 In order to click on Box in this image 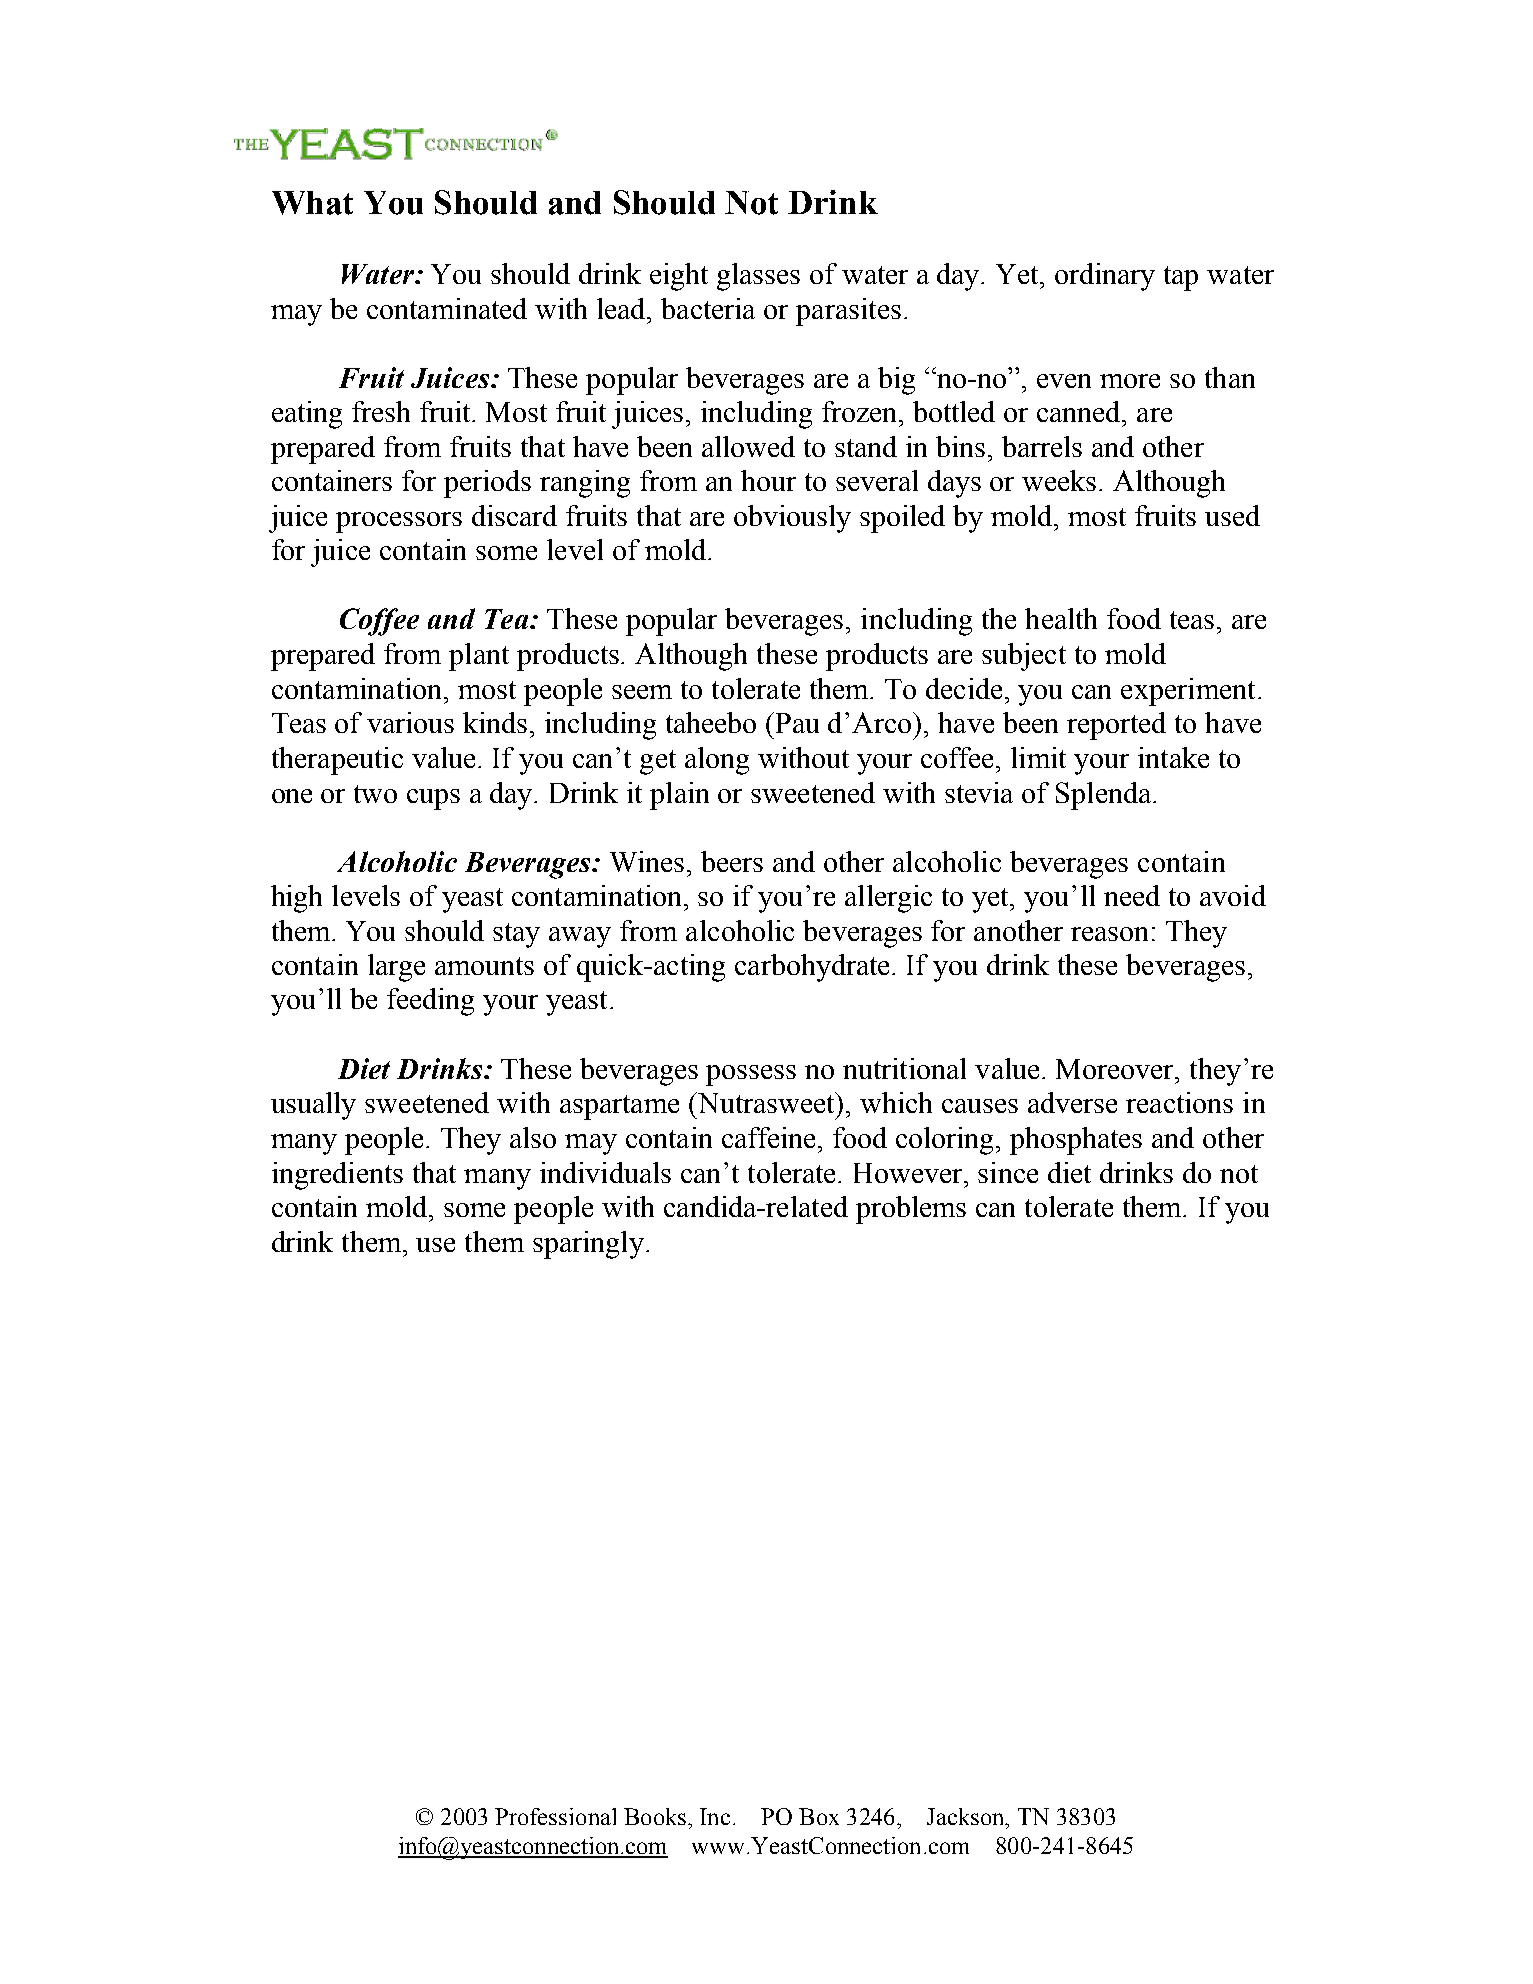, I will do `click(819, 1816)`.
